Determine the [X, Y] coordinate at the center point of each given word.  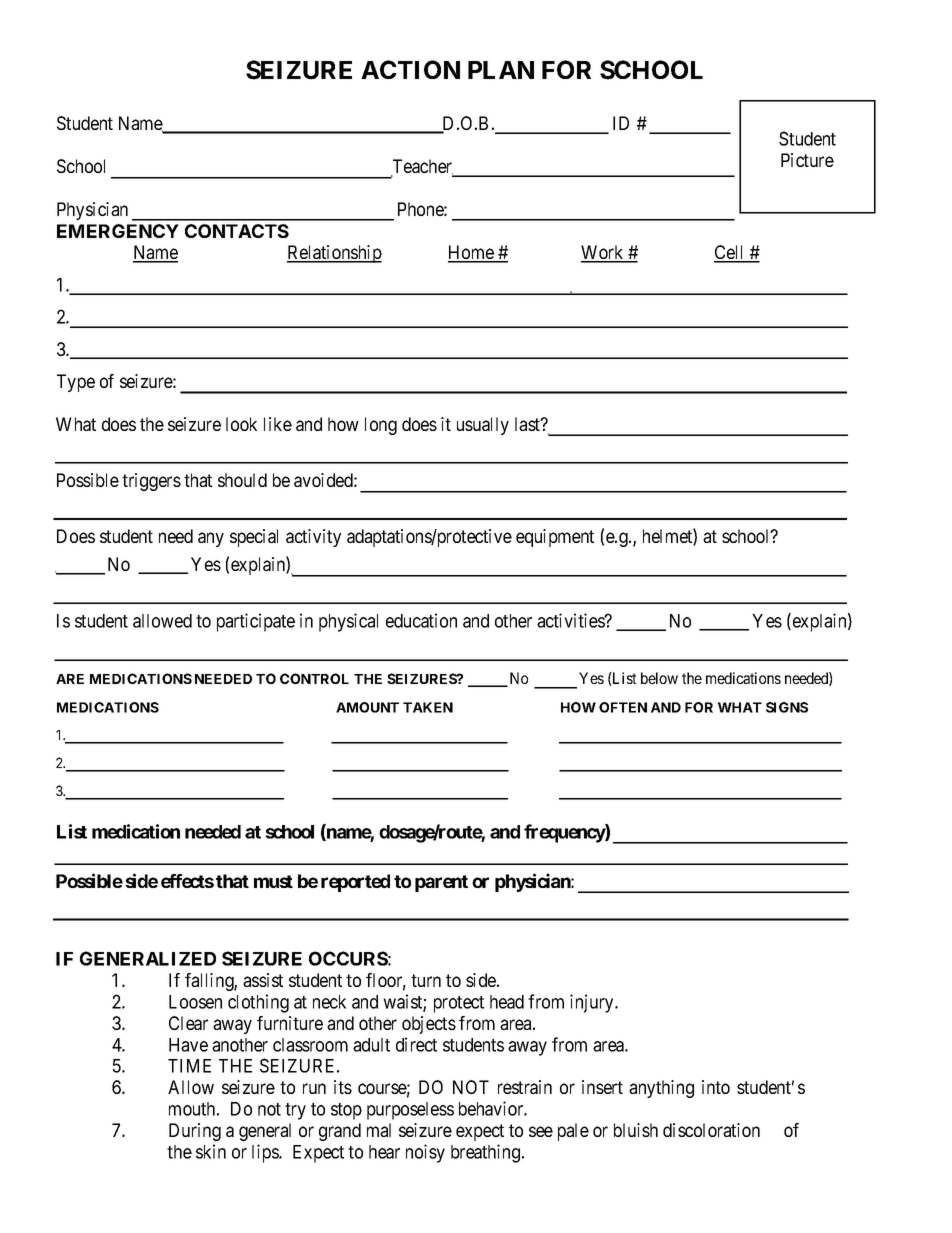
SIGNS [787, 707]
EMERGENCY [118, 231]
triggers [151, 482]
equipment [555, 538]
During [195, 1132]
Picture [807, 160]
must [273, 881]
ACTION [410, 69]
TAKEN [428, 707]
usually [483, 426]
